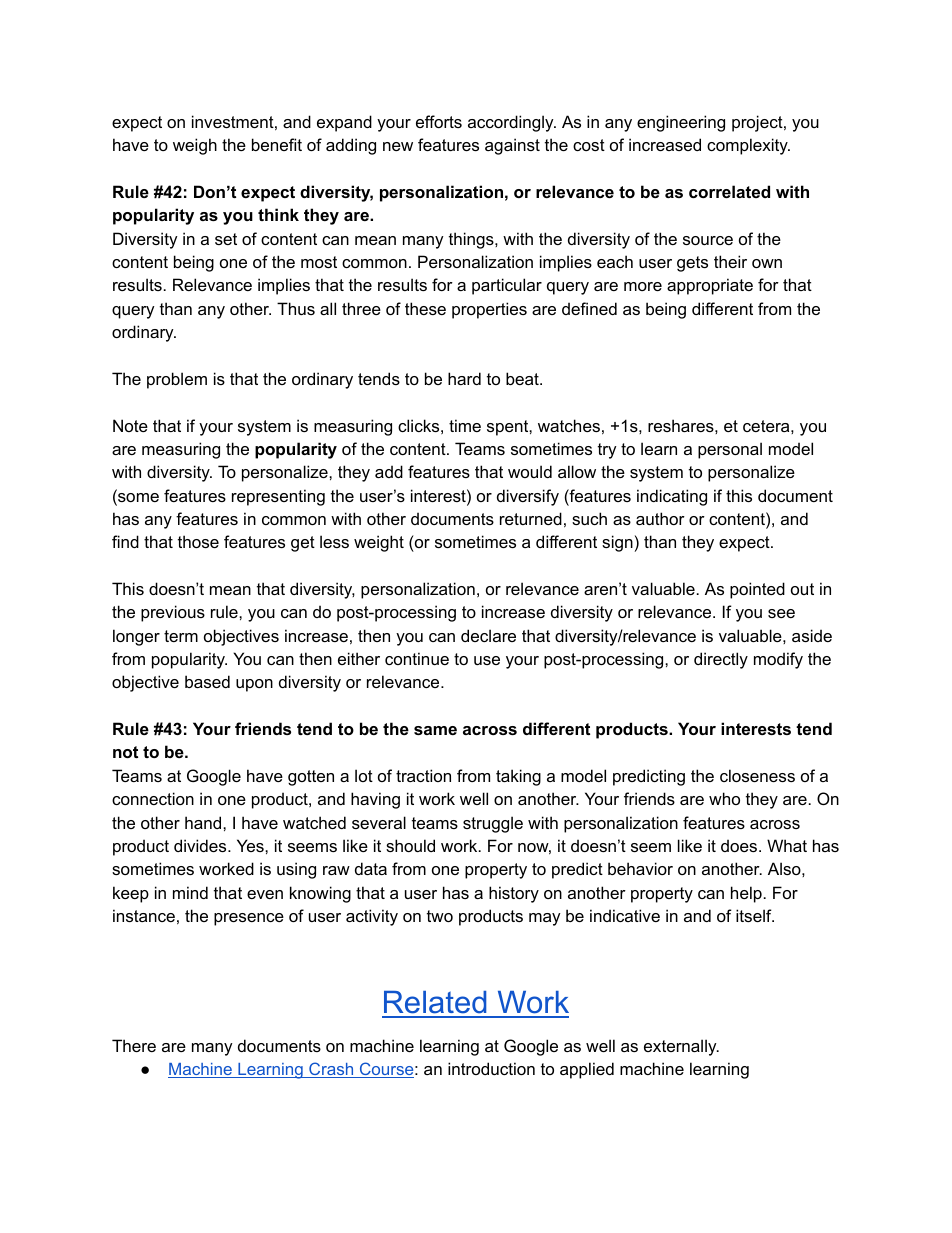 The height and width of the screenshot is (1233, 952). Describe the element at coordinates (177, 380) in the screenshot. I see `problem` at that location.
